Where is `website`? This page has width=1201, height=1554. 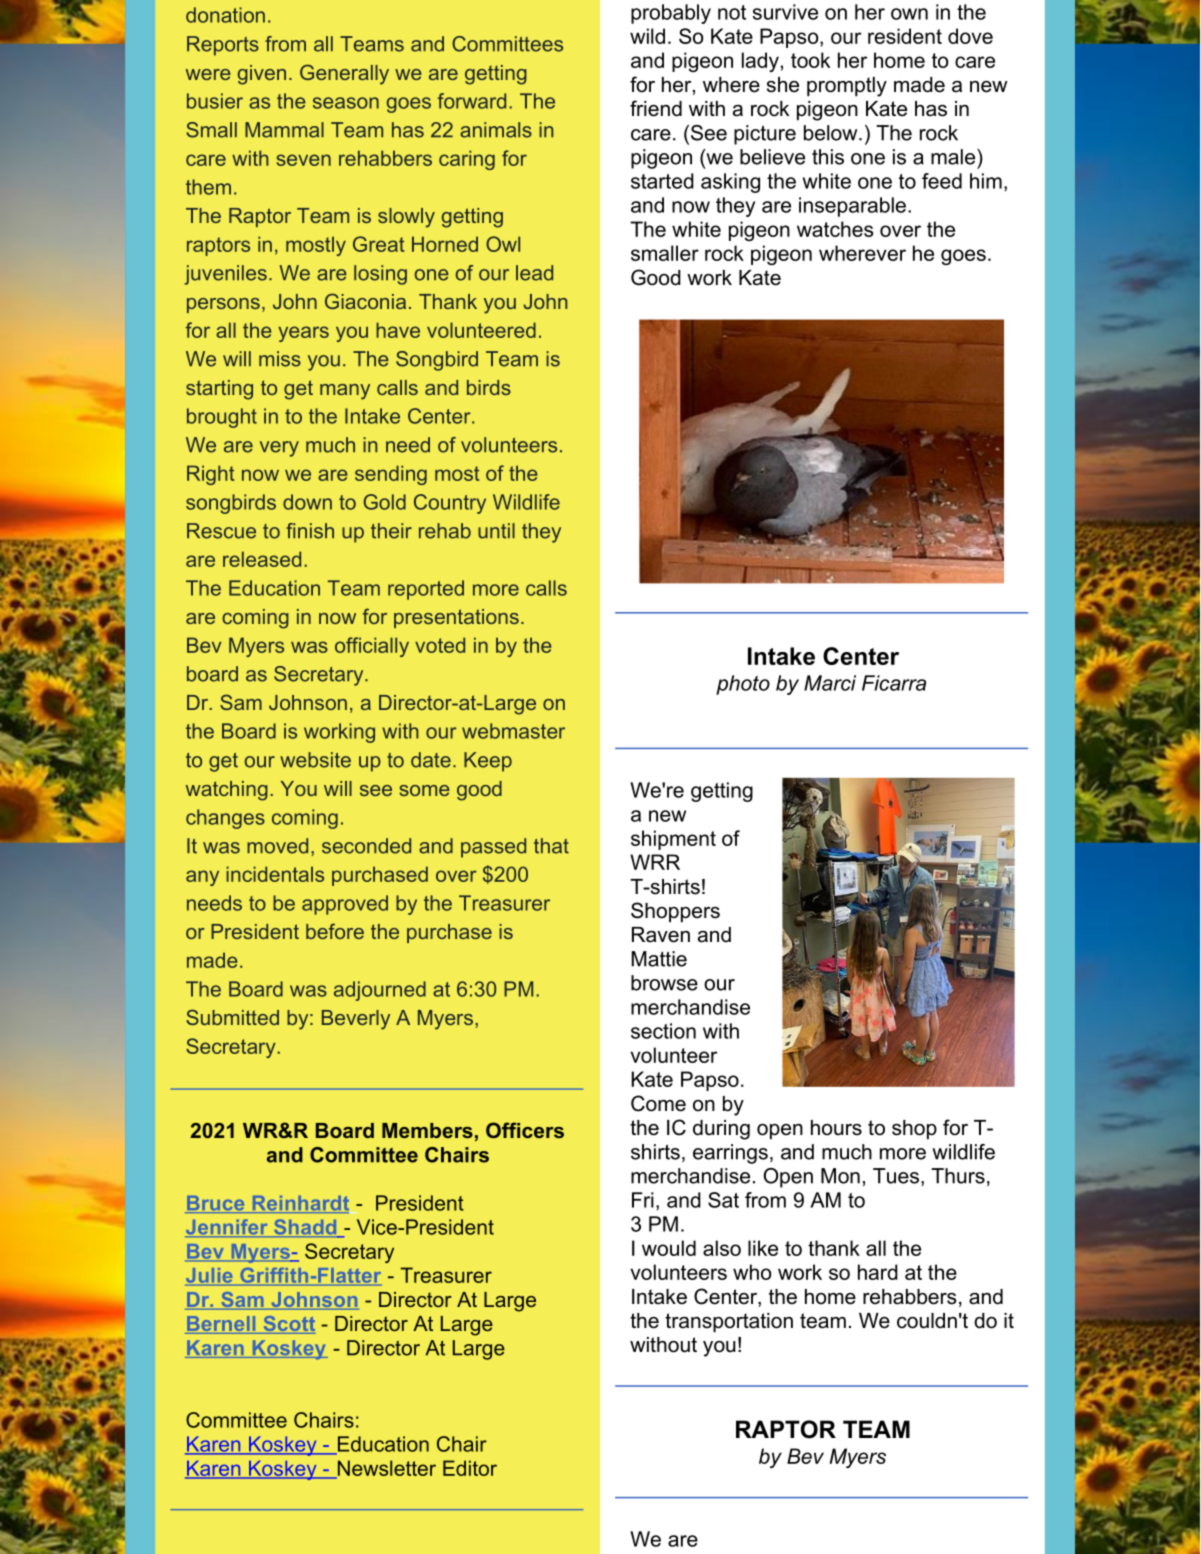
website is located at coordinates (315, 760).
